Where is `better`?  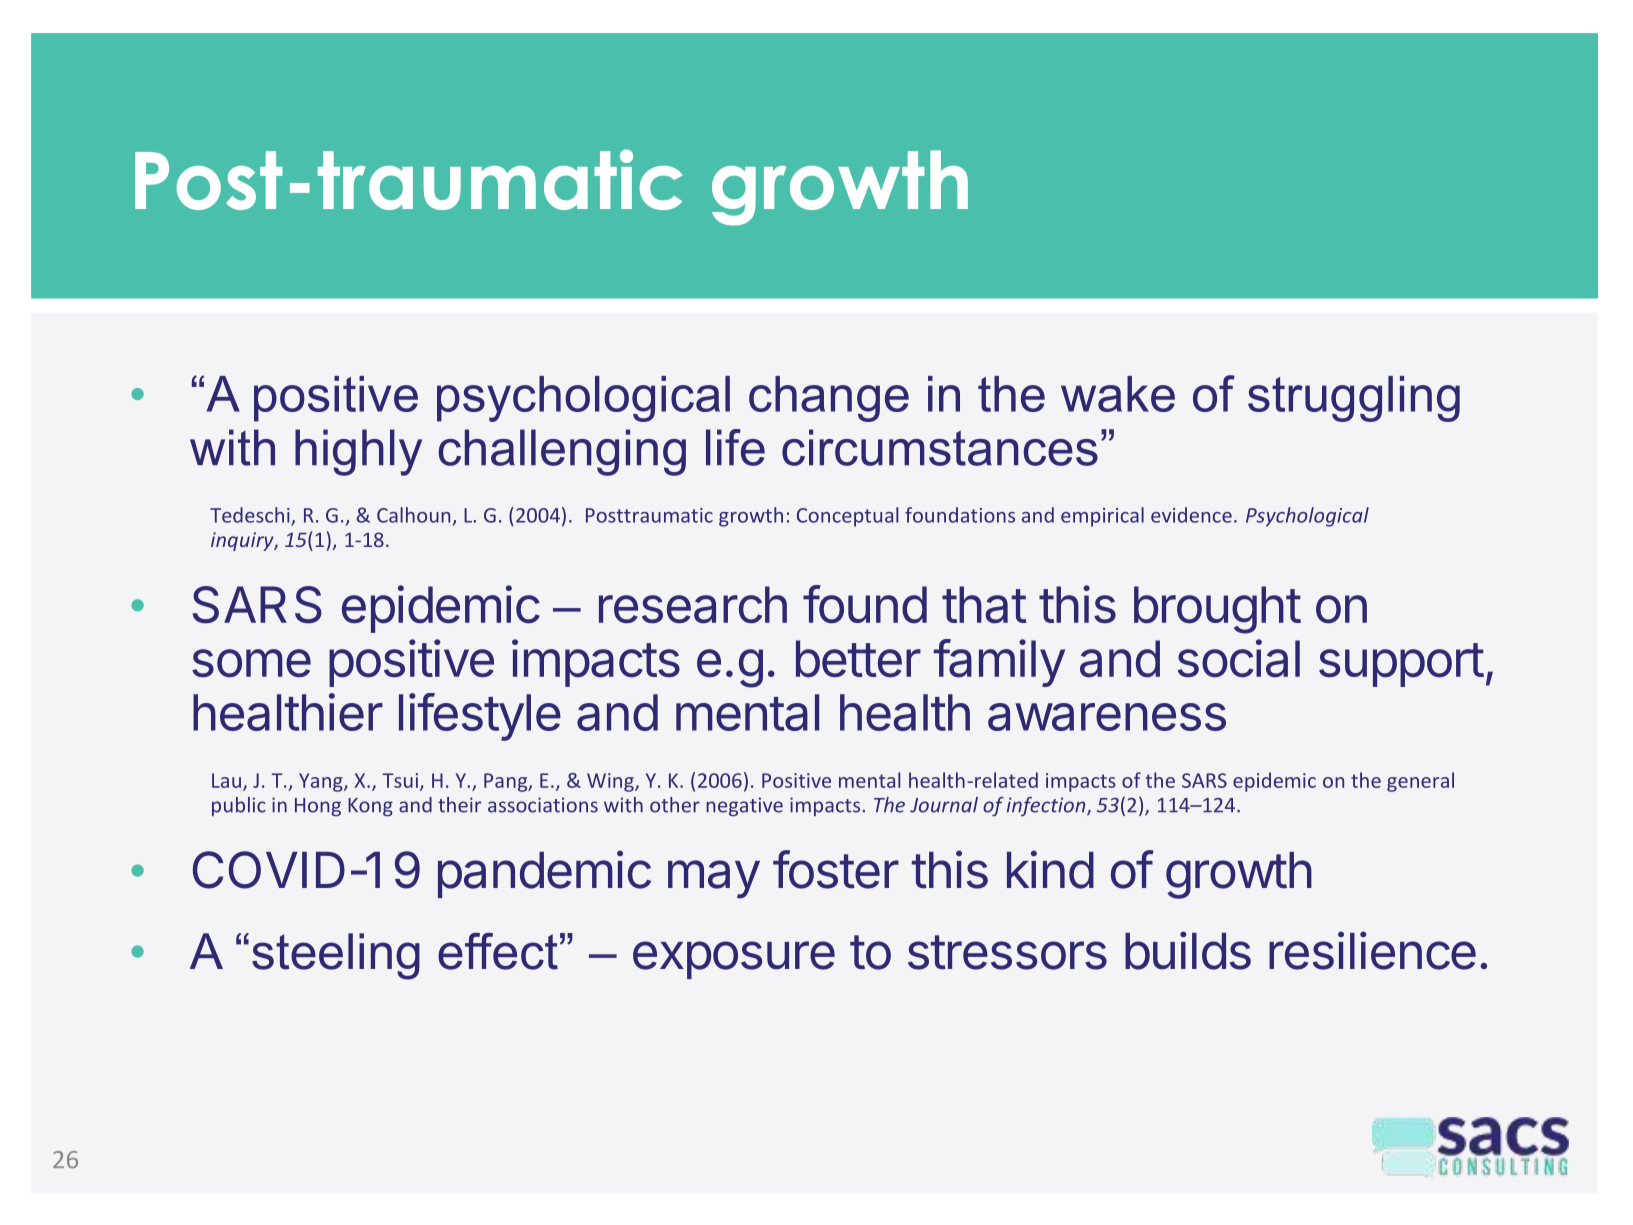 better is located at coordinates (858, 659).
